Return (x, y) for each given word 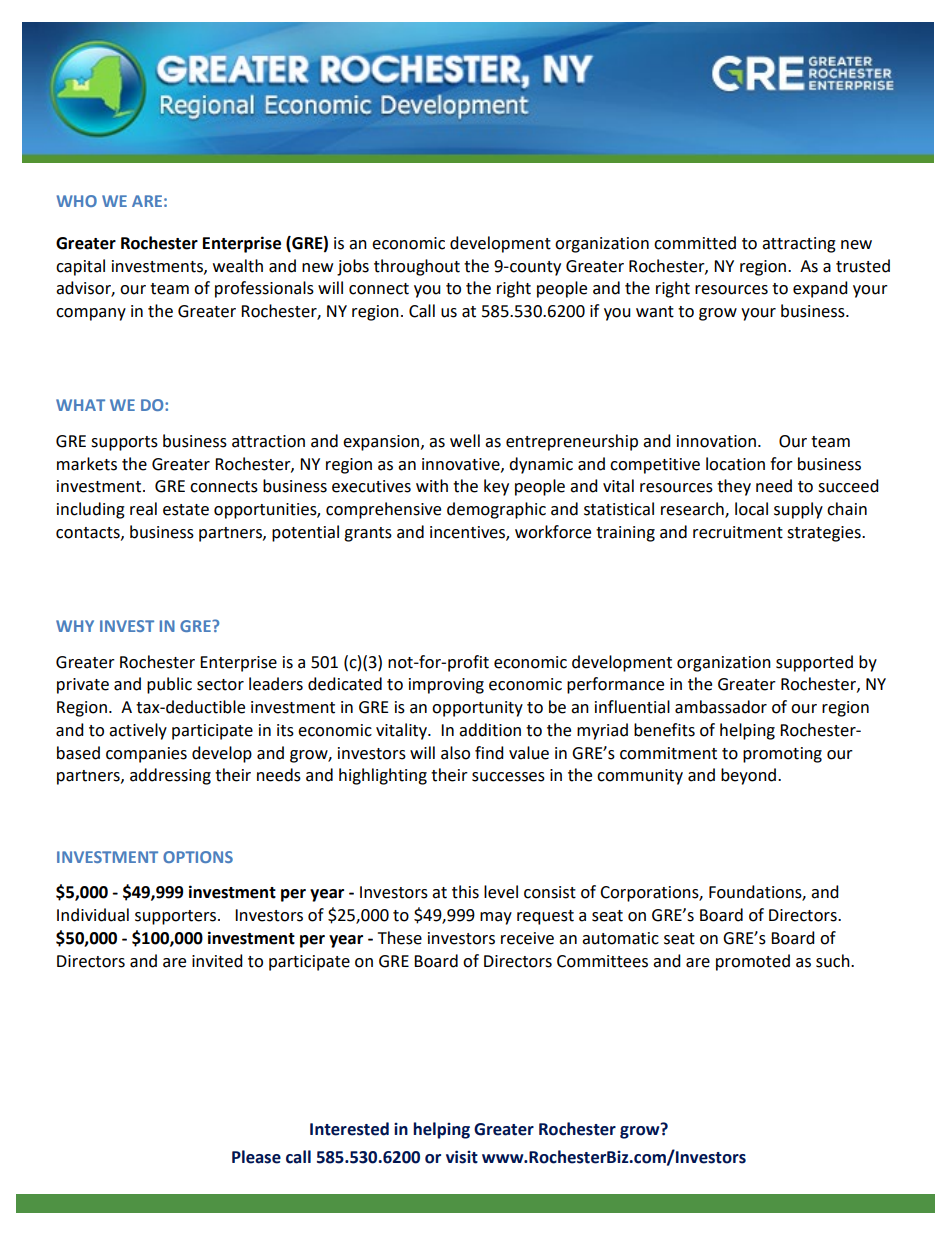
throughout (417, 267)
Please (256, 1157)
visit (462, 1157)
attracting (799, 245)
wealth (238, 266)
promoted (753, 962)
